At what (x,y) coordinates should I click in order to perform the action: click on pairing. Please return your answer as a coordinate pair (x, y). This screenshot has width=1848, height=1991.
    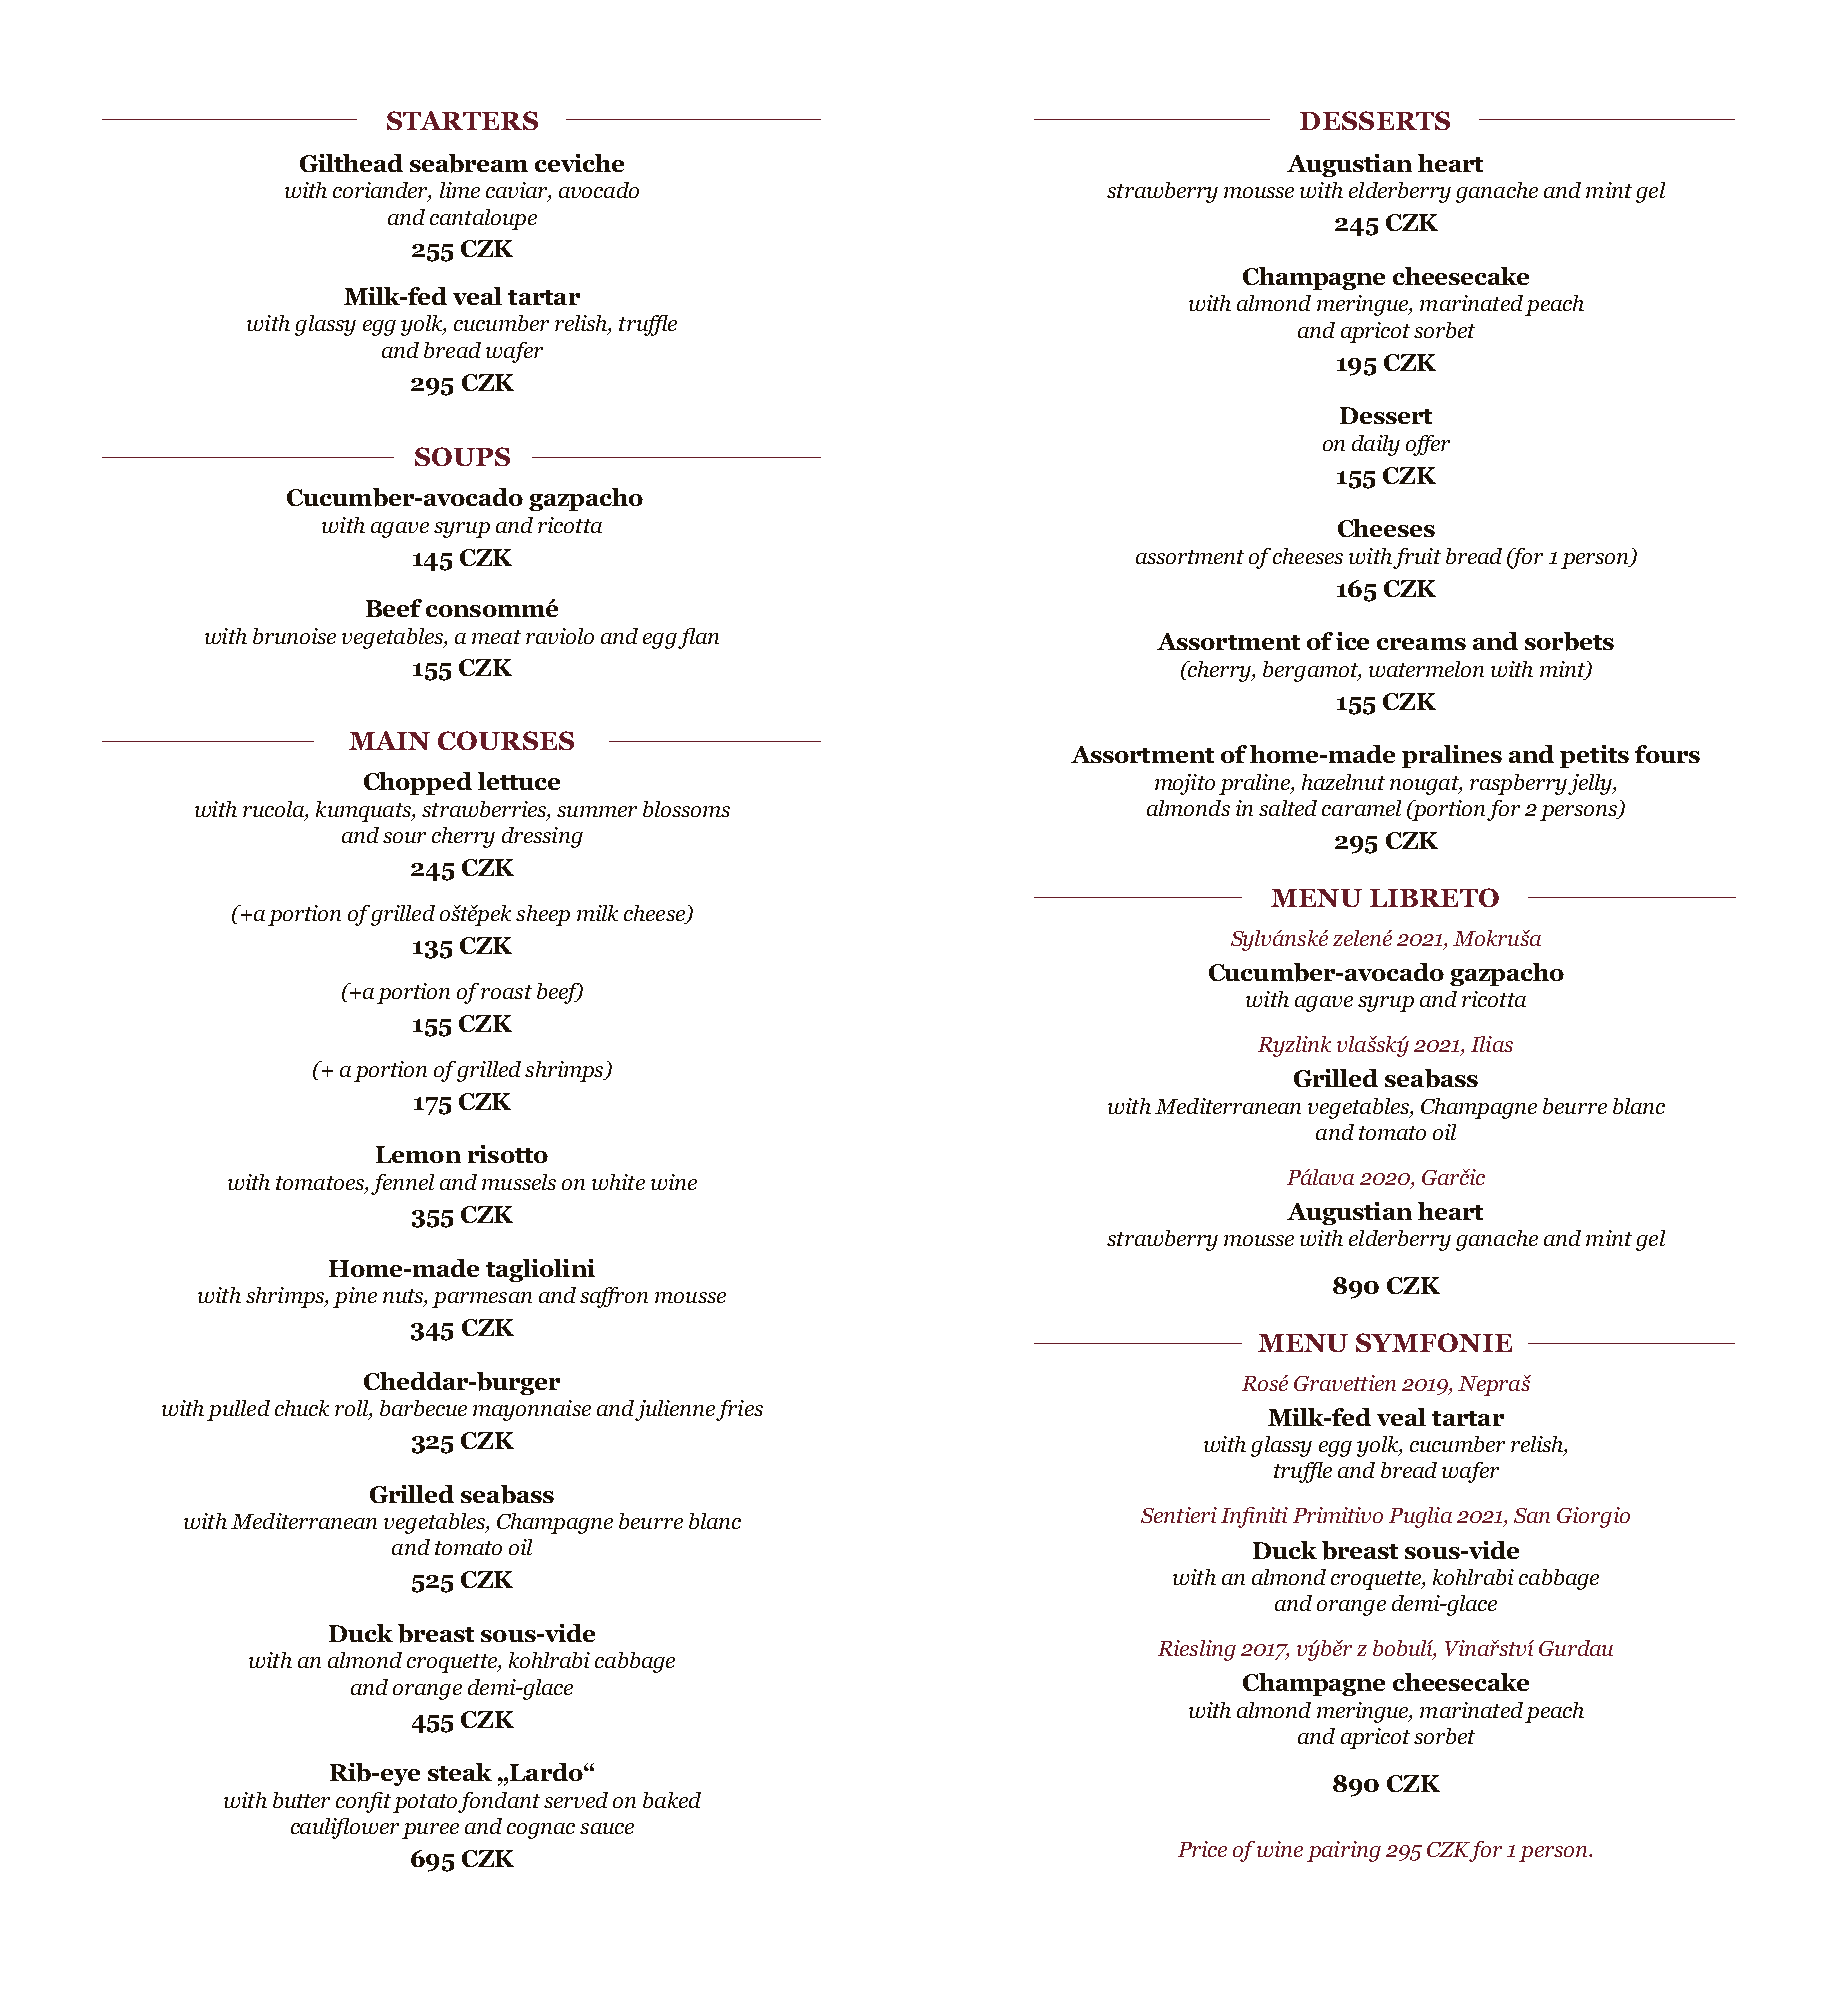
    Looking at the image, I should click on (1344, 1851).
